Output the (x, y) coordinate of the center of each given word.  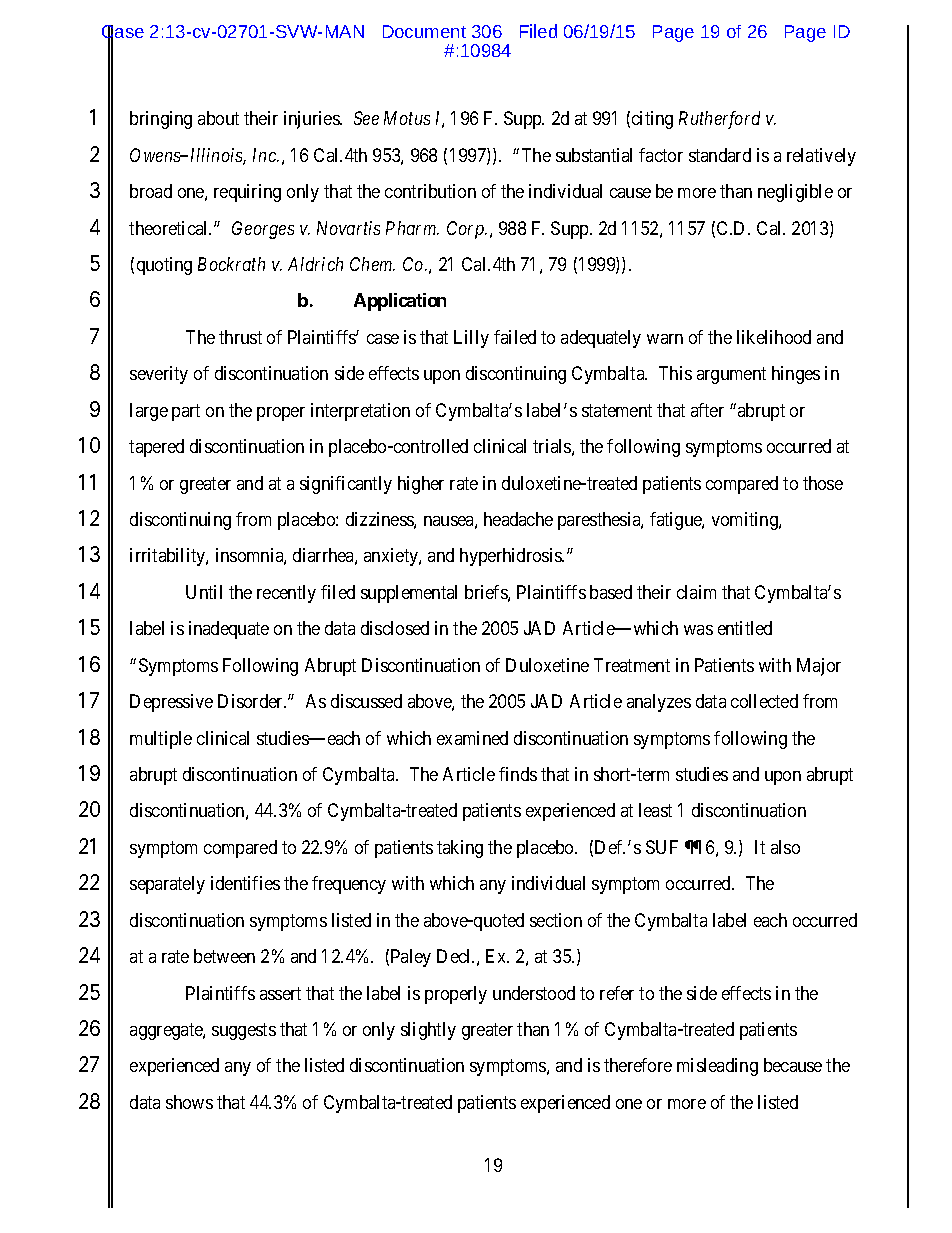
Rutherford (719, 120)
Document (424, 31)
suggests (244, 1031)
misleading (717, 1067)
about (218, 118)
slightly (428, 1031)
